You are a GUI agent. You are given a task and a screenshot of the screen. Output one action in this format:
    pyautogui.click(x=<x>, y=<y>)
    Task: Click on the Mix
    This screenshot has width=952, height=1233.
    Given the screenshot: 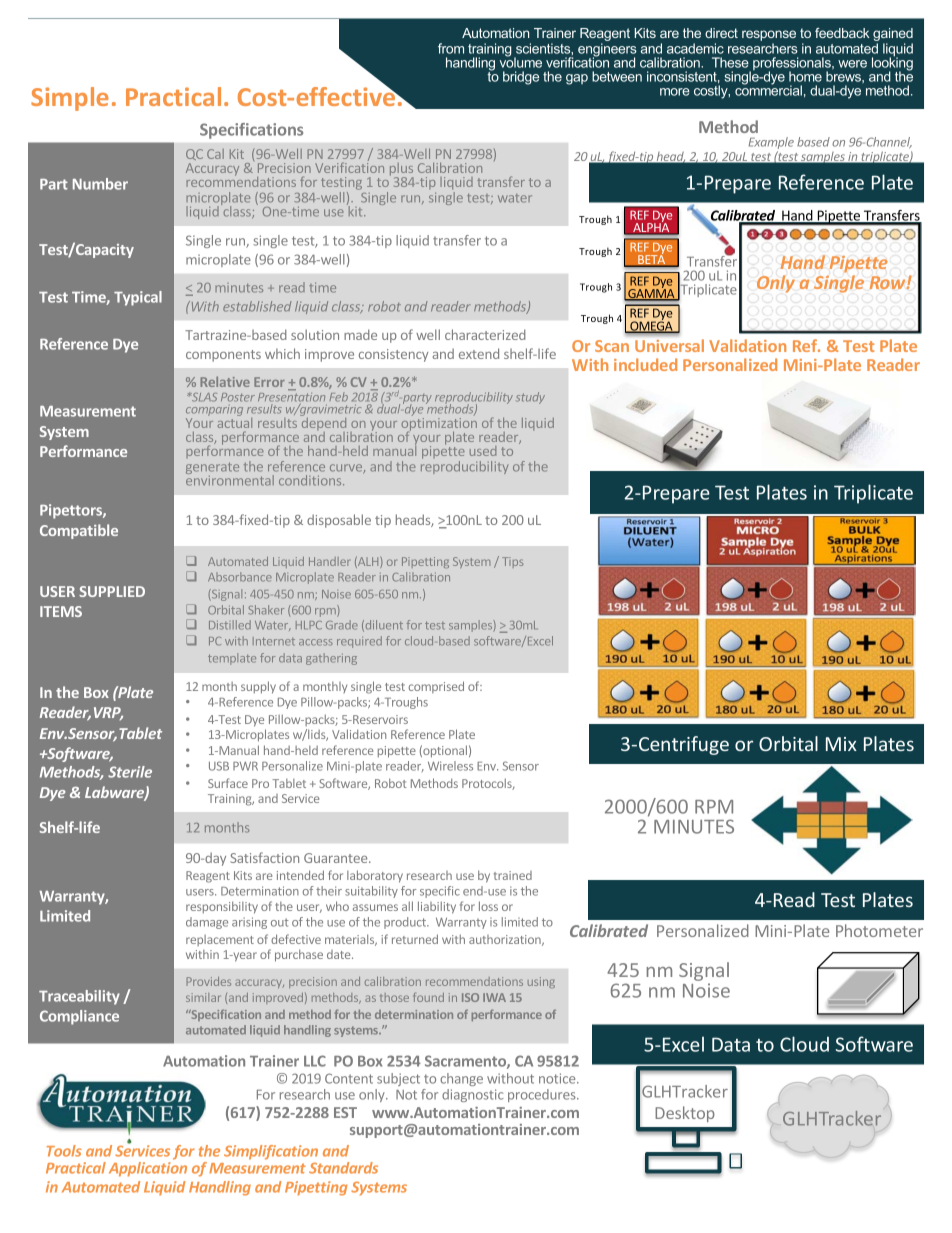 What is the action you would take?
    pyautogui.click(x=841, y=744)
